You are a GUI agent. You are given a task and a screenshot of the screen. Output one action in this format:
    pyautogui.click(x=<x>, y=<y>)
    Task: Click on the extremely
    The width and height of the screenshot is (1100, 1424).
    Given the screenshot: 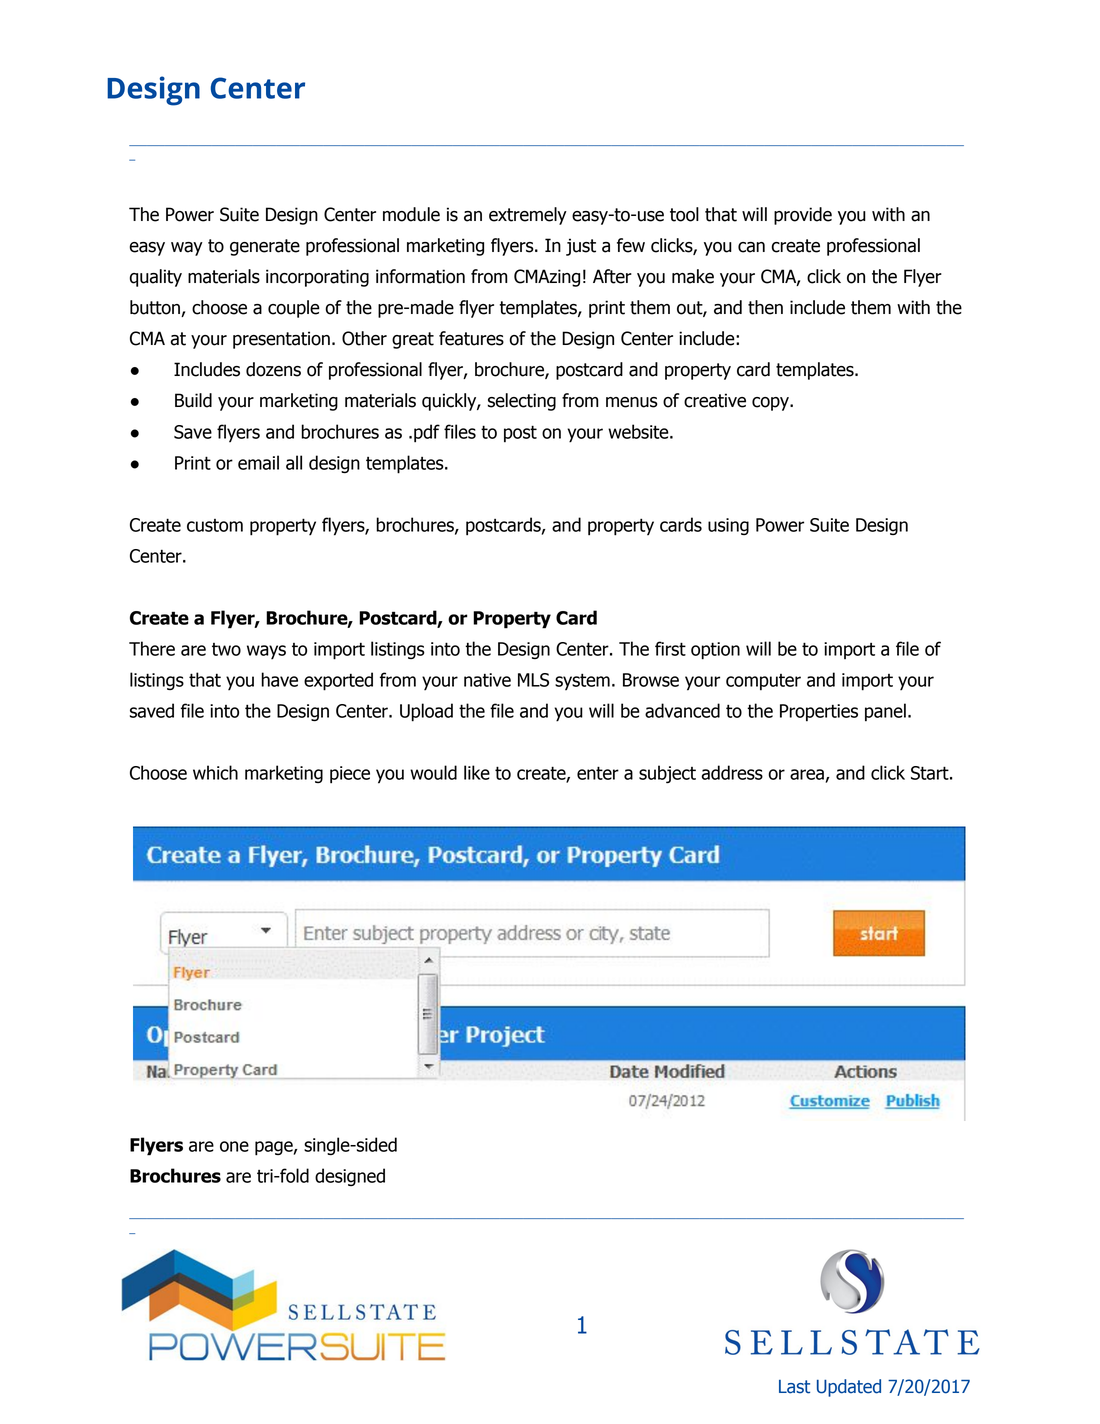 What is the action you would take?
    pyautogui.click(x=528, y=216)
